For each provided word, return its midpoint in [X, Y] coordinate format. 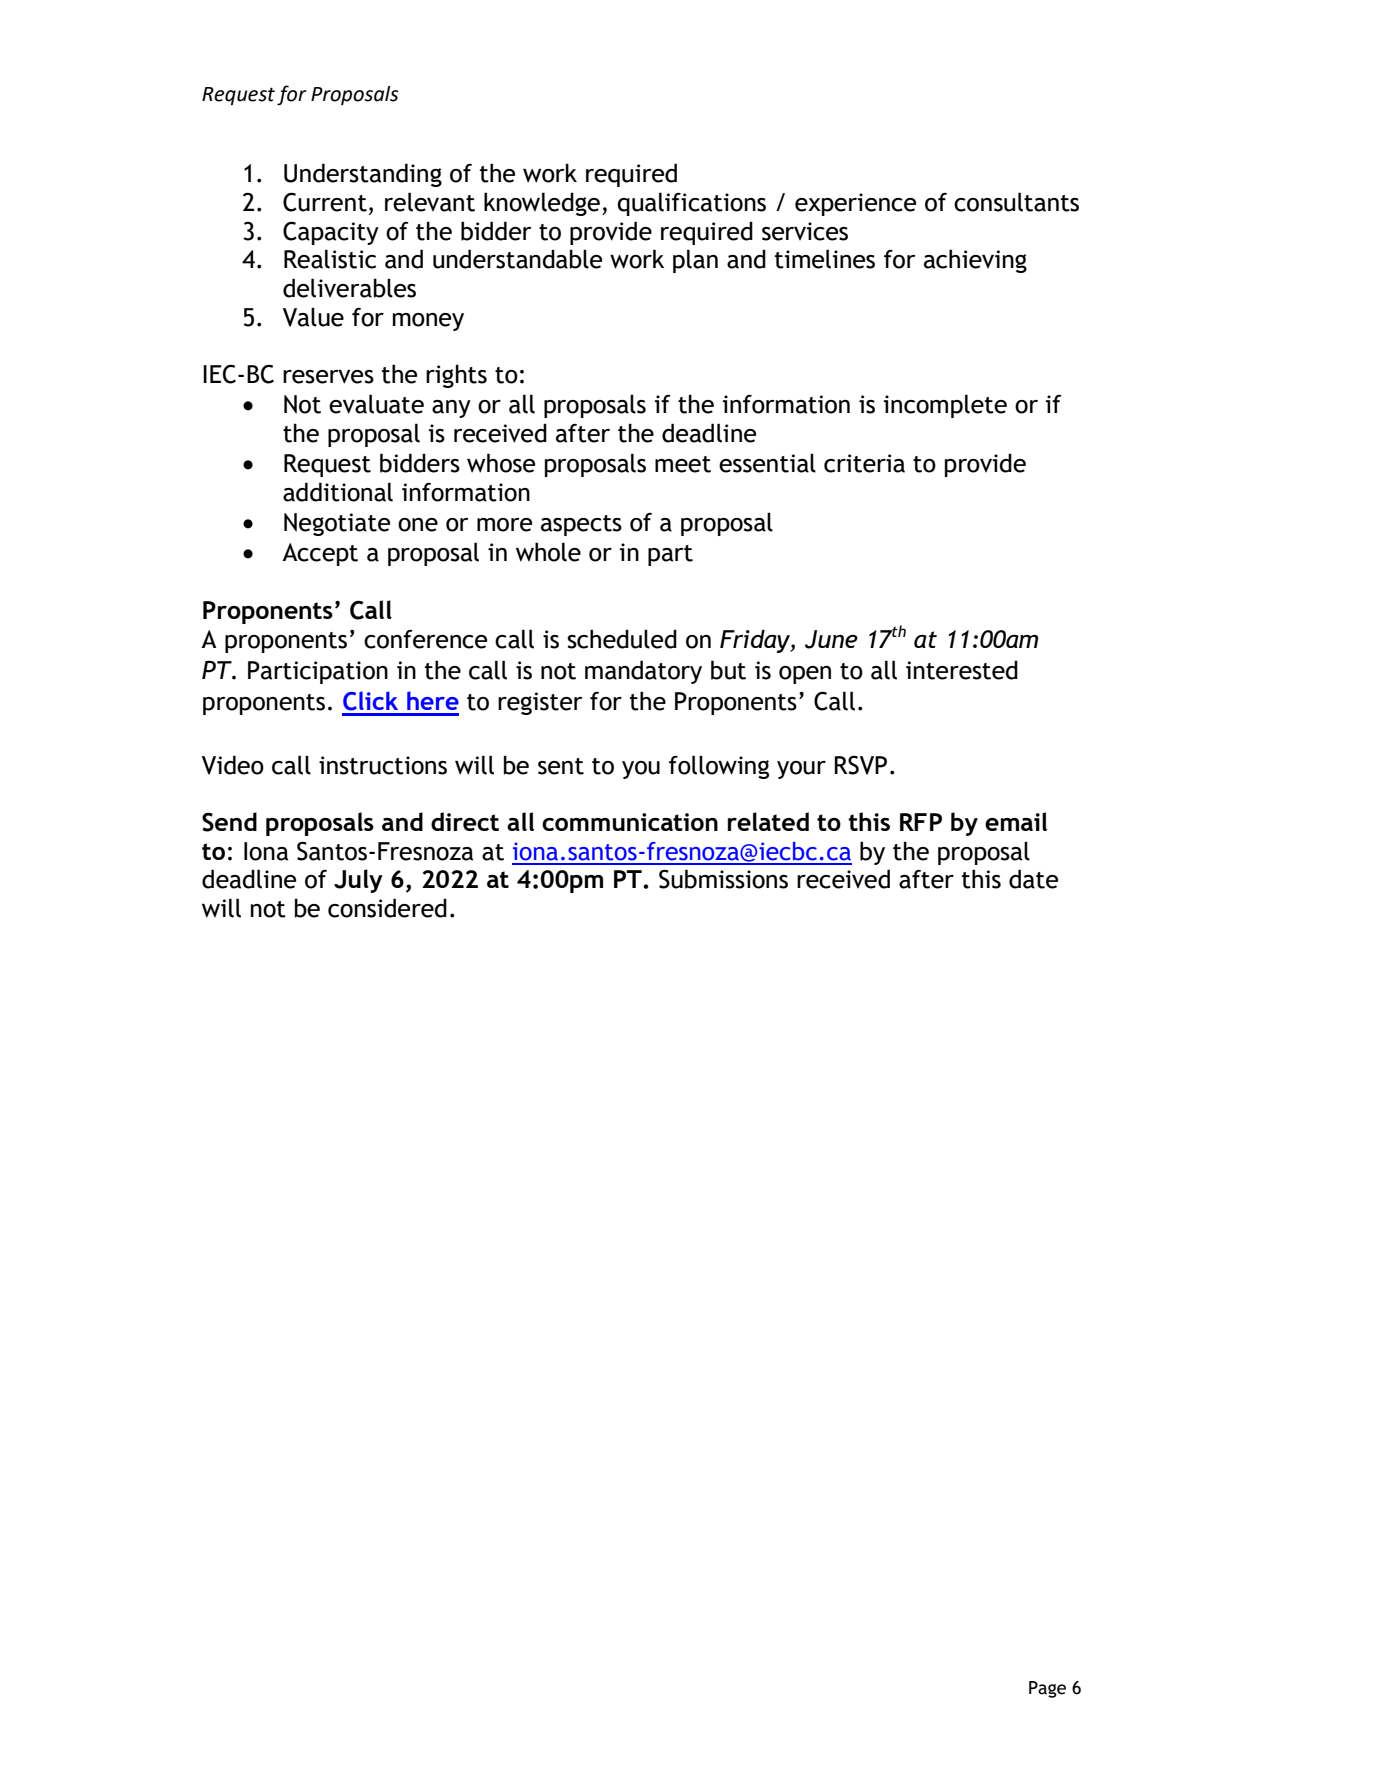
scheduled [622, 639]
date [1033, 879]
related [768, 821]
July [358, 881]
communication [630, 822]
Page [1047, 1689]
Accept [320, 554]
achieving [975, 261]
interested [962, 670]
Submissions [723, 879]
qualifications [691, 204]
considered [387, 908]
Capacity [331, 233]
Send [229, 822]
